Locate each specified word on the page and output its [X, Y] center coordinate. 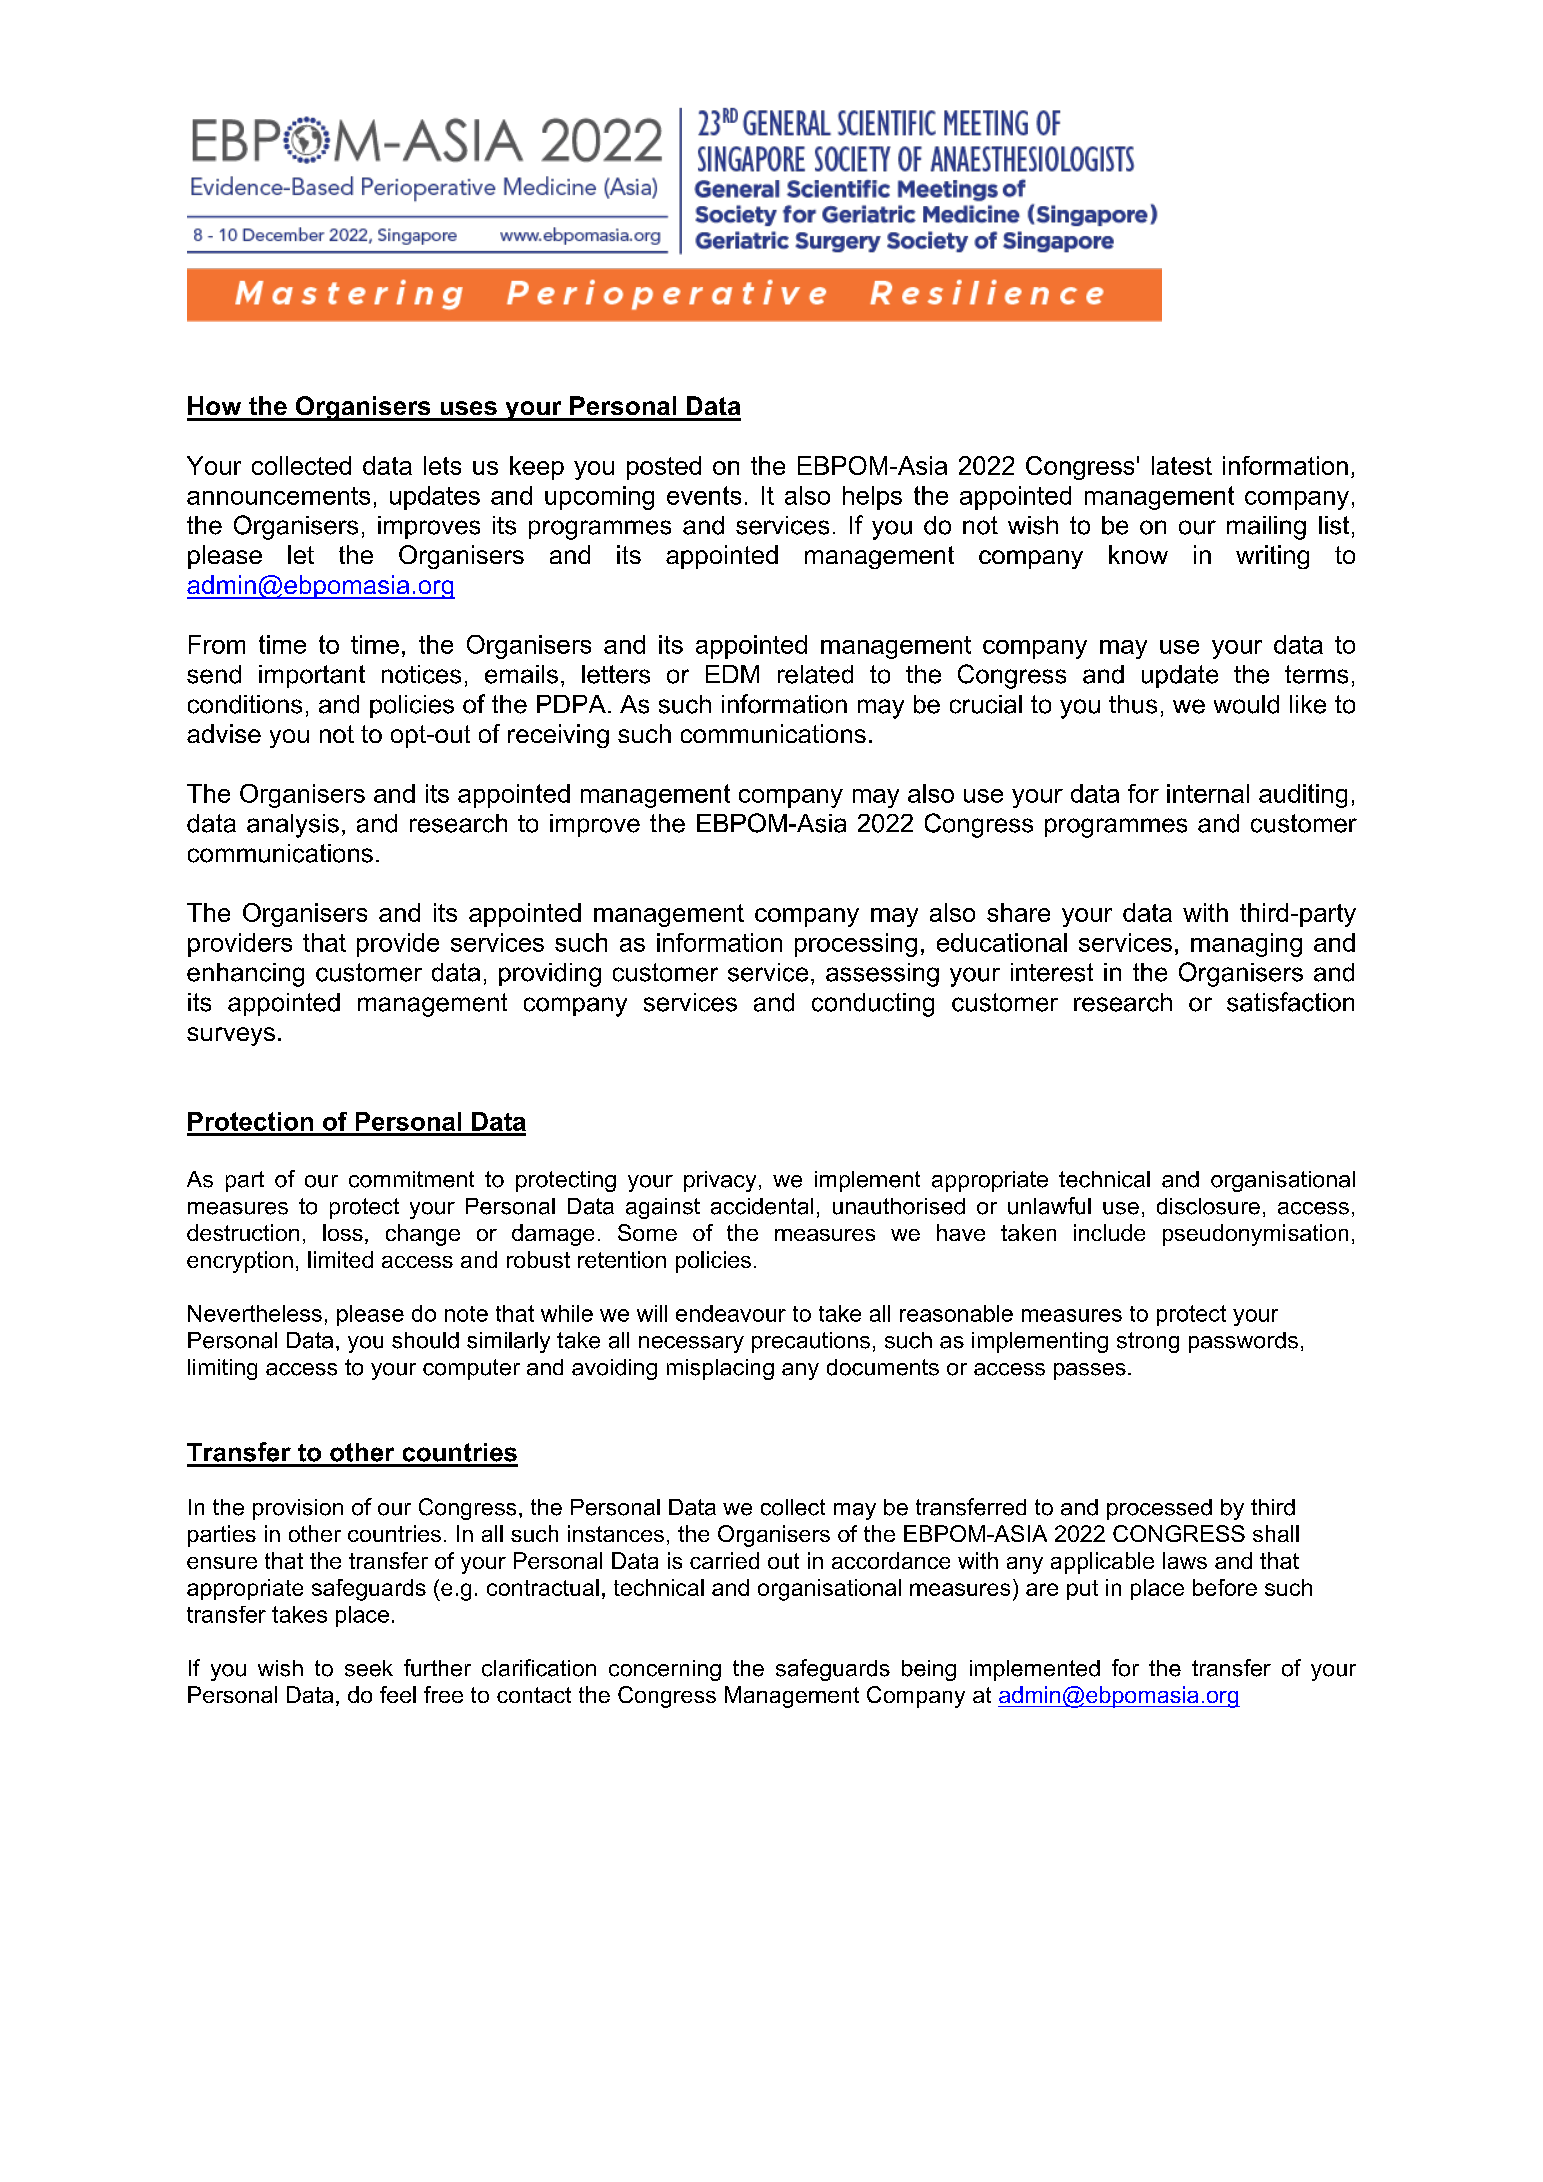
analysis [293, 826]
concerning [665, 1670]
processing [856, 945]
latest [1182, 465]
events [704, 495]
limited [340, 1259]
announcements [278, 496]
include [1109, 1232]
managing [1246, 945]
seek [369, 1668]
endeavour [731, 1313]
